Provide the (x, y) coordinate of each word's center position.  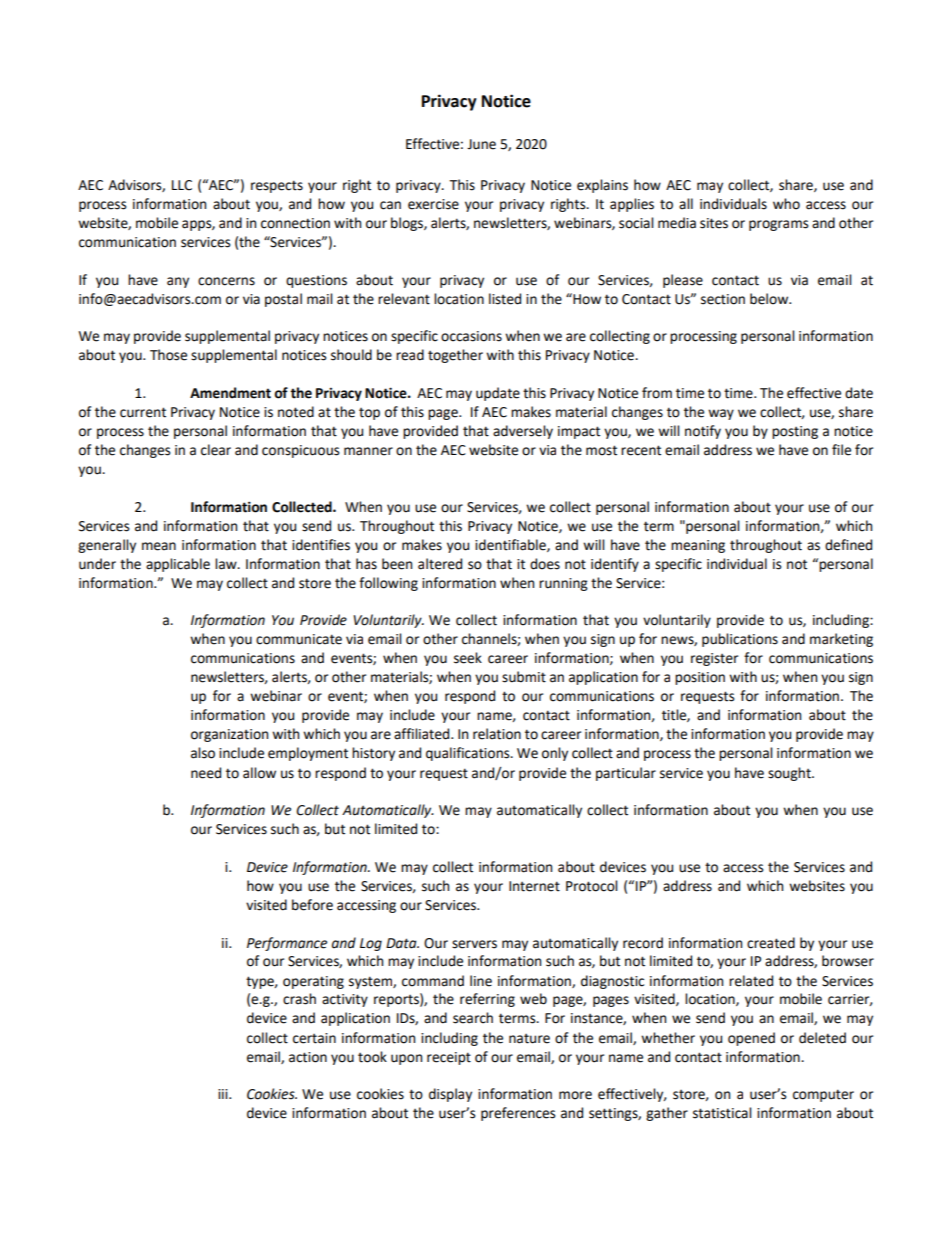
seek (468, 658)
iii (224, 1094)
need (206, 773)
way (721, 414)
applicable (178, 565)
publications (740, 640)
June (481, 144)
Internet (534, 886)
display (450, 1095)
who (786, 204)
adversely (523, 432)
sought (790, 774)
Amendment (230, 393)
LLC (182, 185)
